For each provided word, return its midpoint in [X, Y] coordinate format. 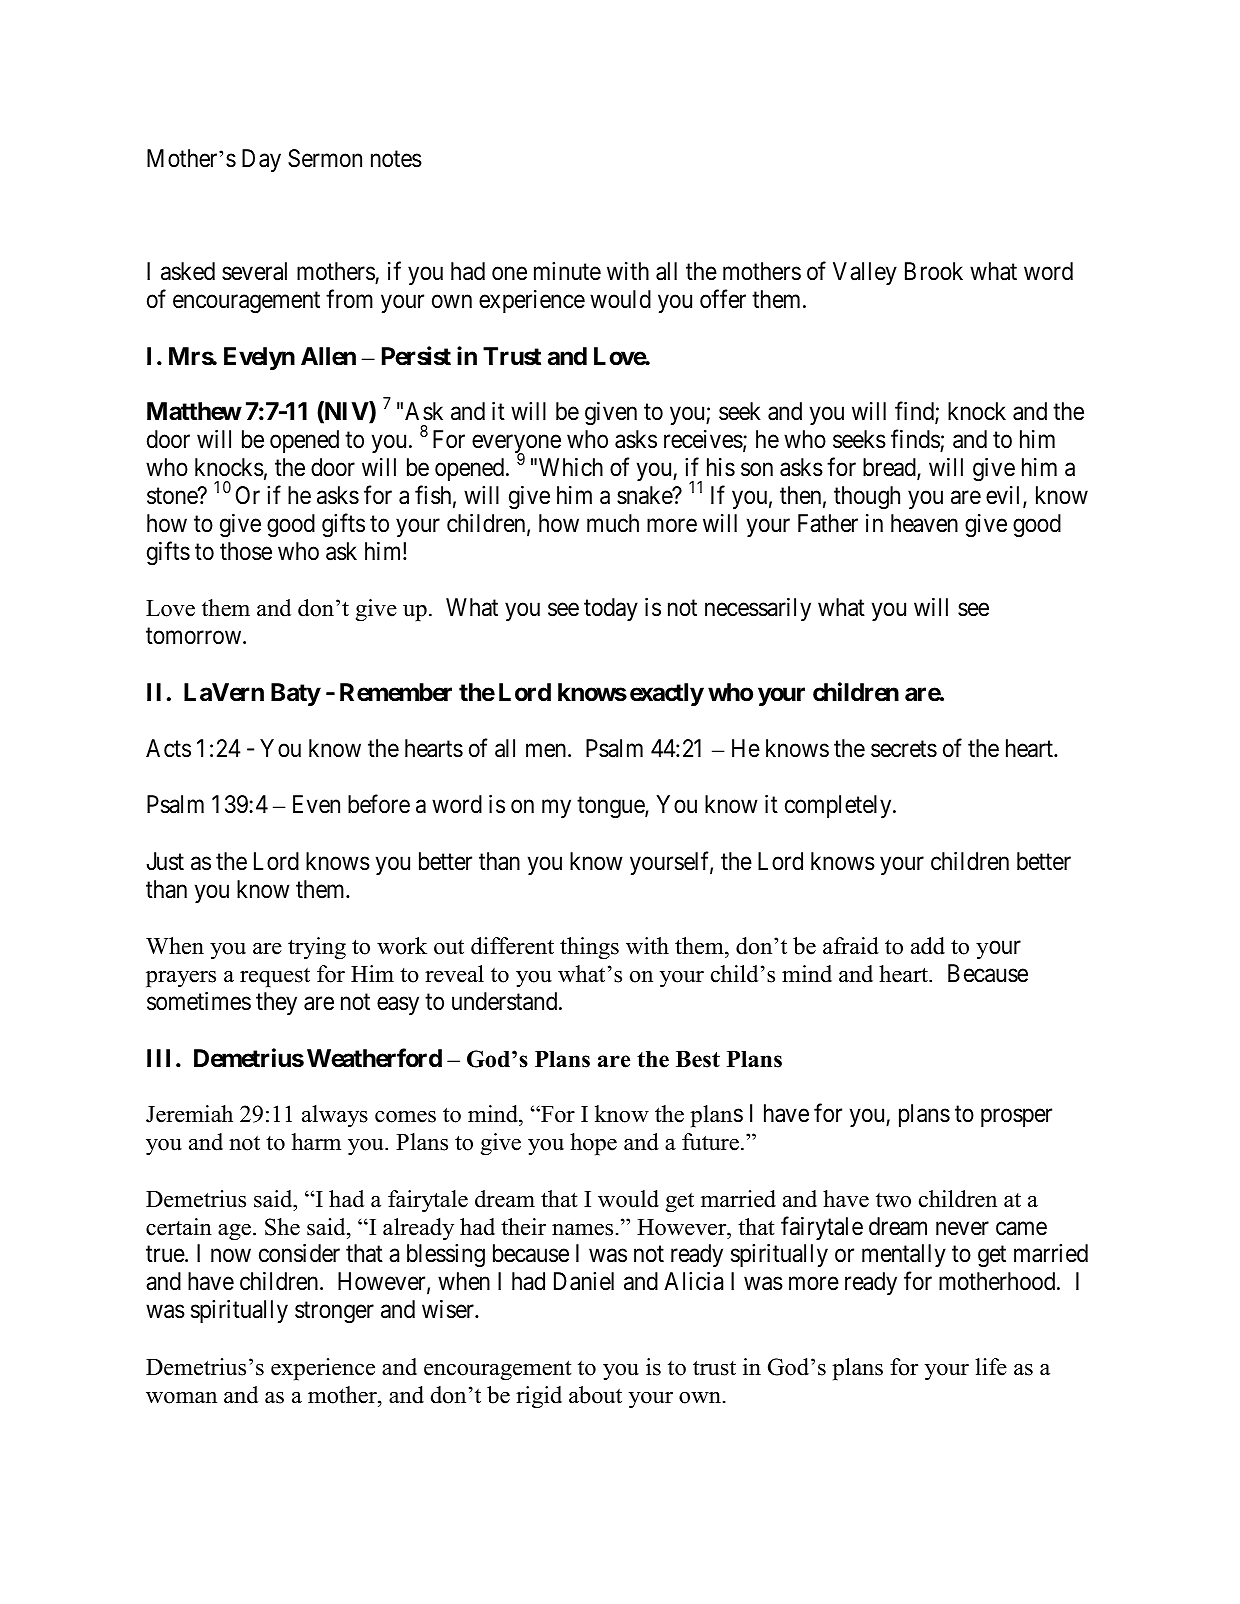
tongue [611, 808]
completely [839, 806]
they [276, 1003]
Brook [934, 271]
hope [593, 1144]
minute [567, 271]
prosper [1016, 1118]
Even [316, 804]
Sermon [325, 158]
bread [890, 469]
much [613, 523]
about [595, 1395]
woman [181, 1398]
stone [173, 496]
